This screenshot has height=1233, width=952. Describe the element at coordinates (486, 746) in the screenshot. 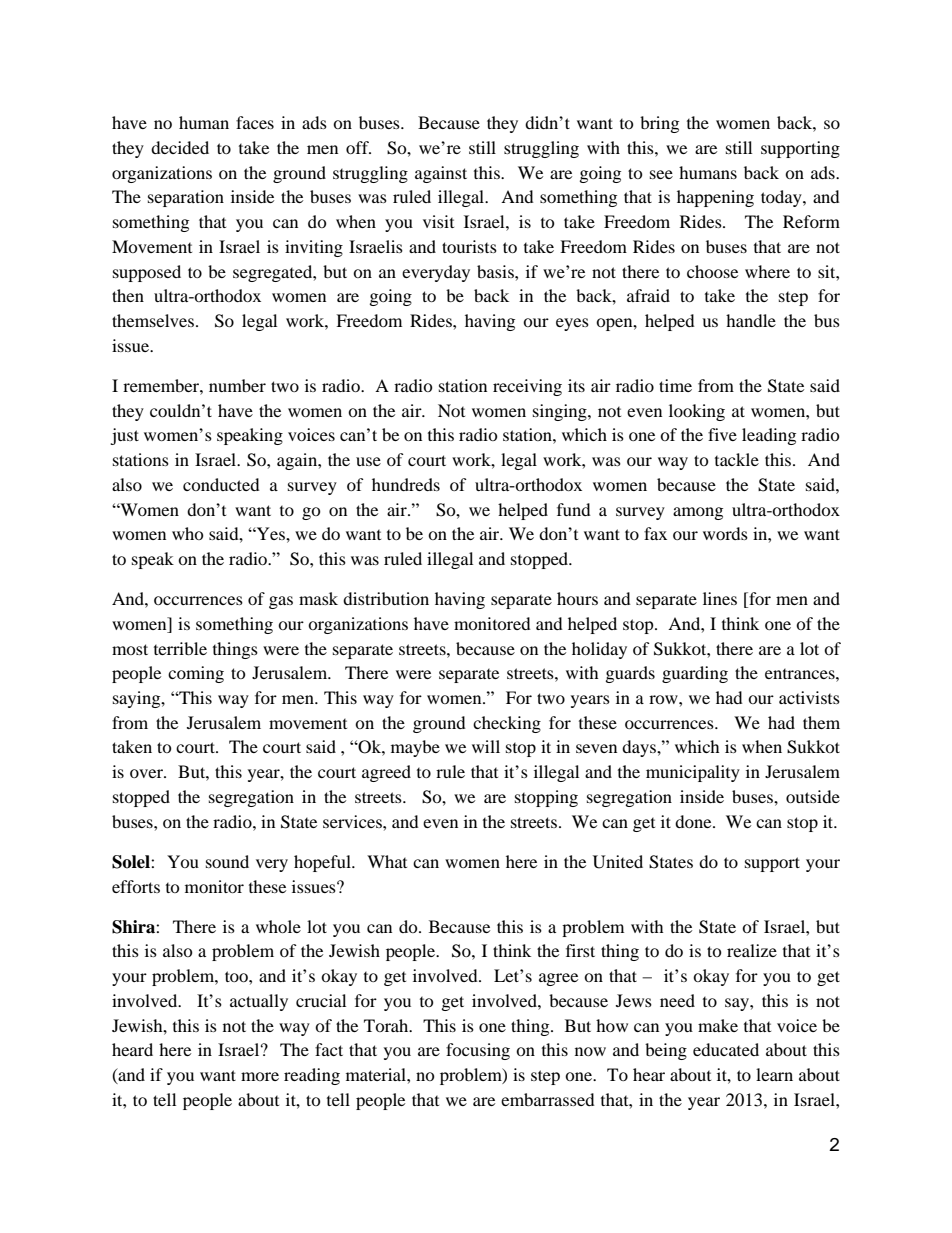

I see `will` at that location.
